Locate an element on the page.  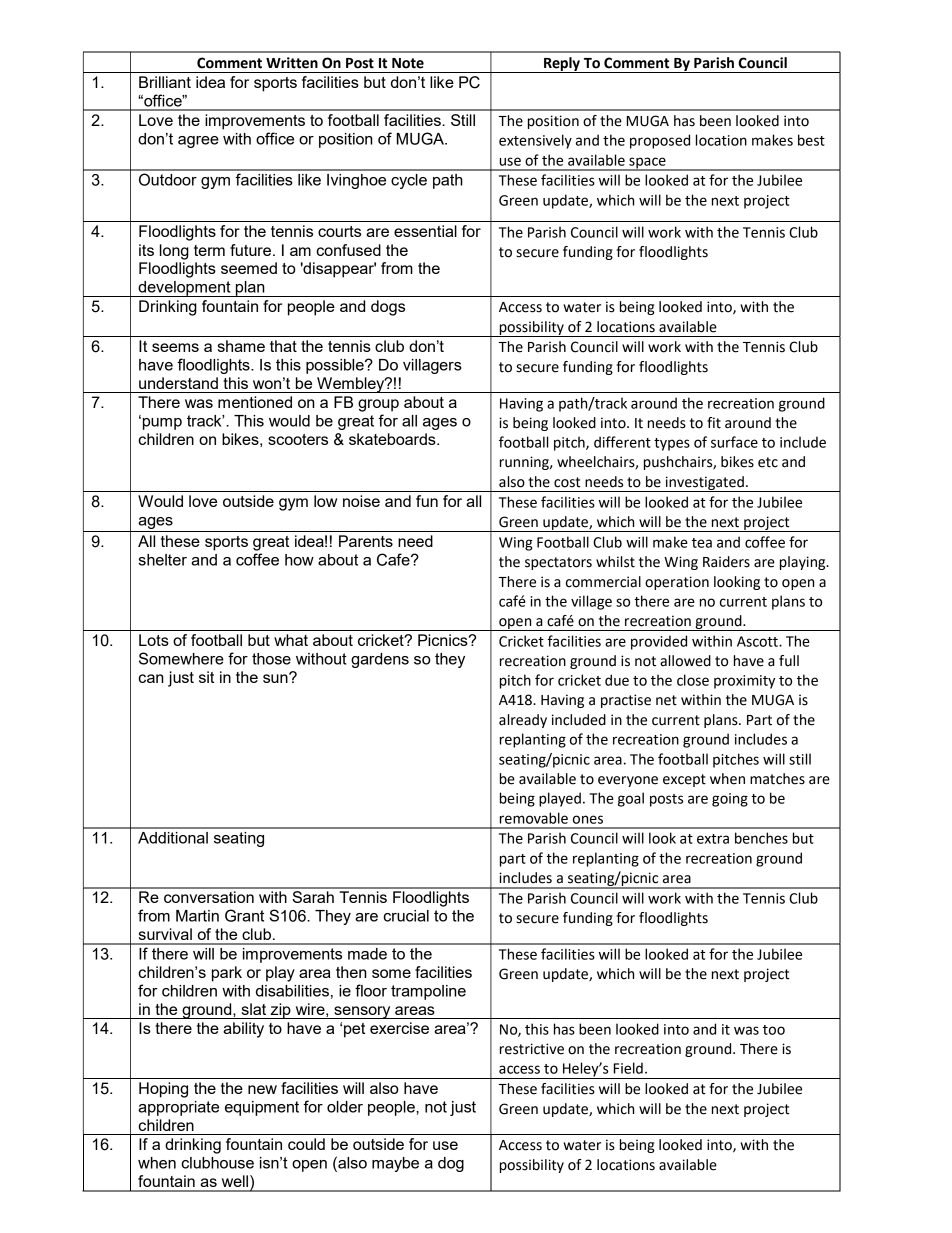
those is located at coordinates (271, 659).
